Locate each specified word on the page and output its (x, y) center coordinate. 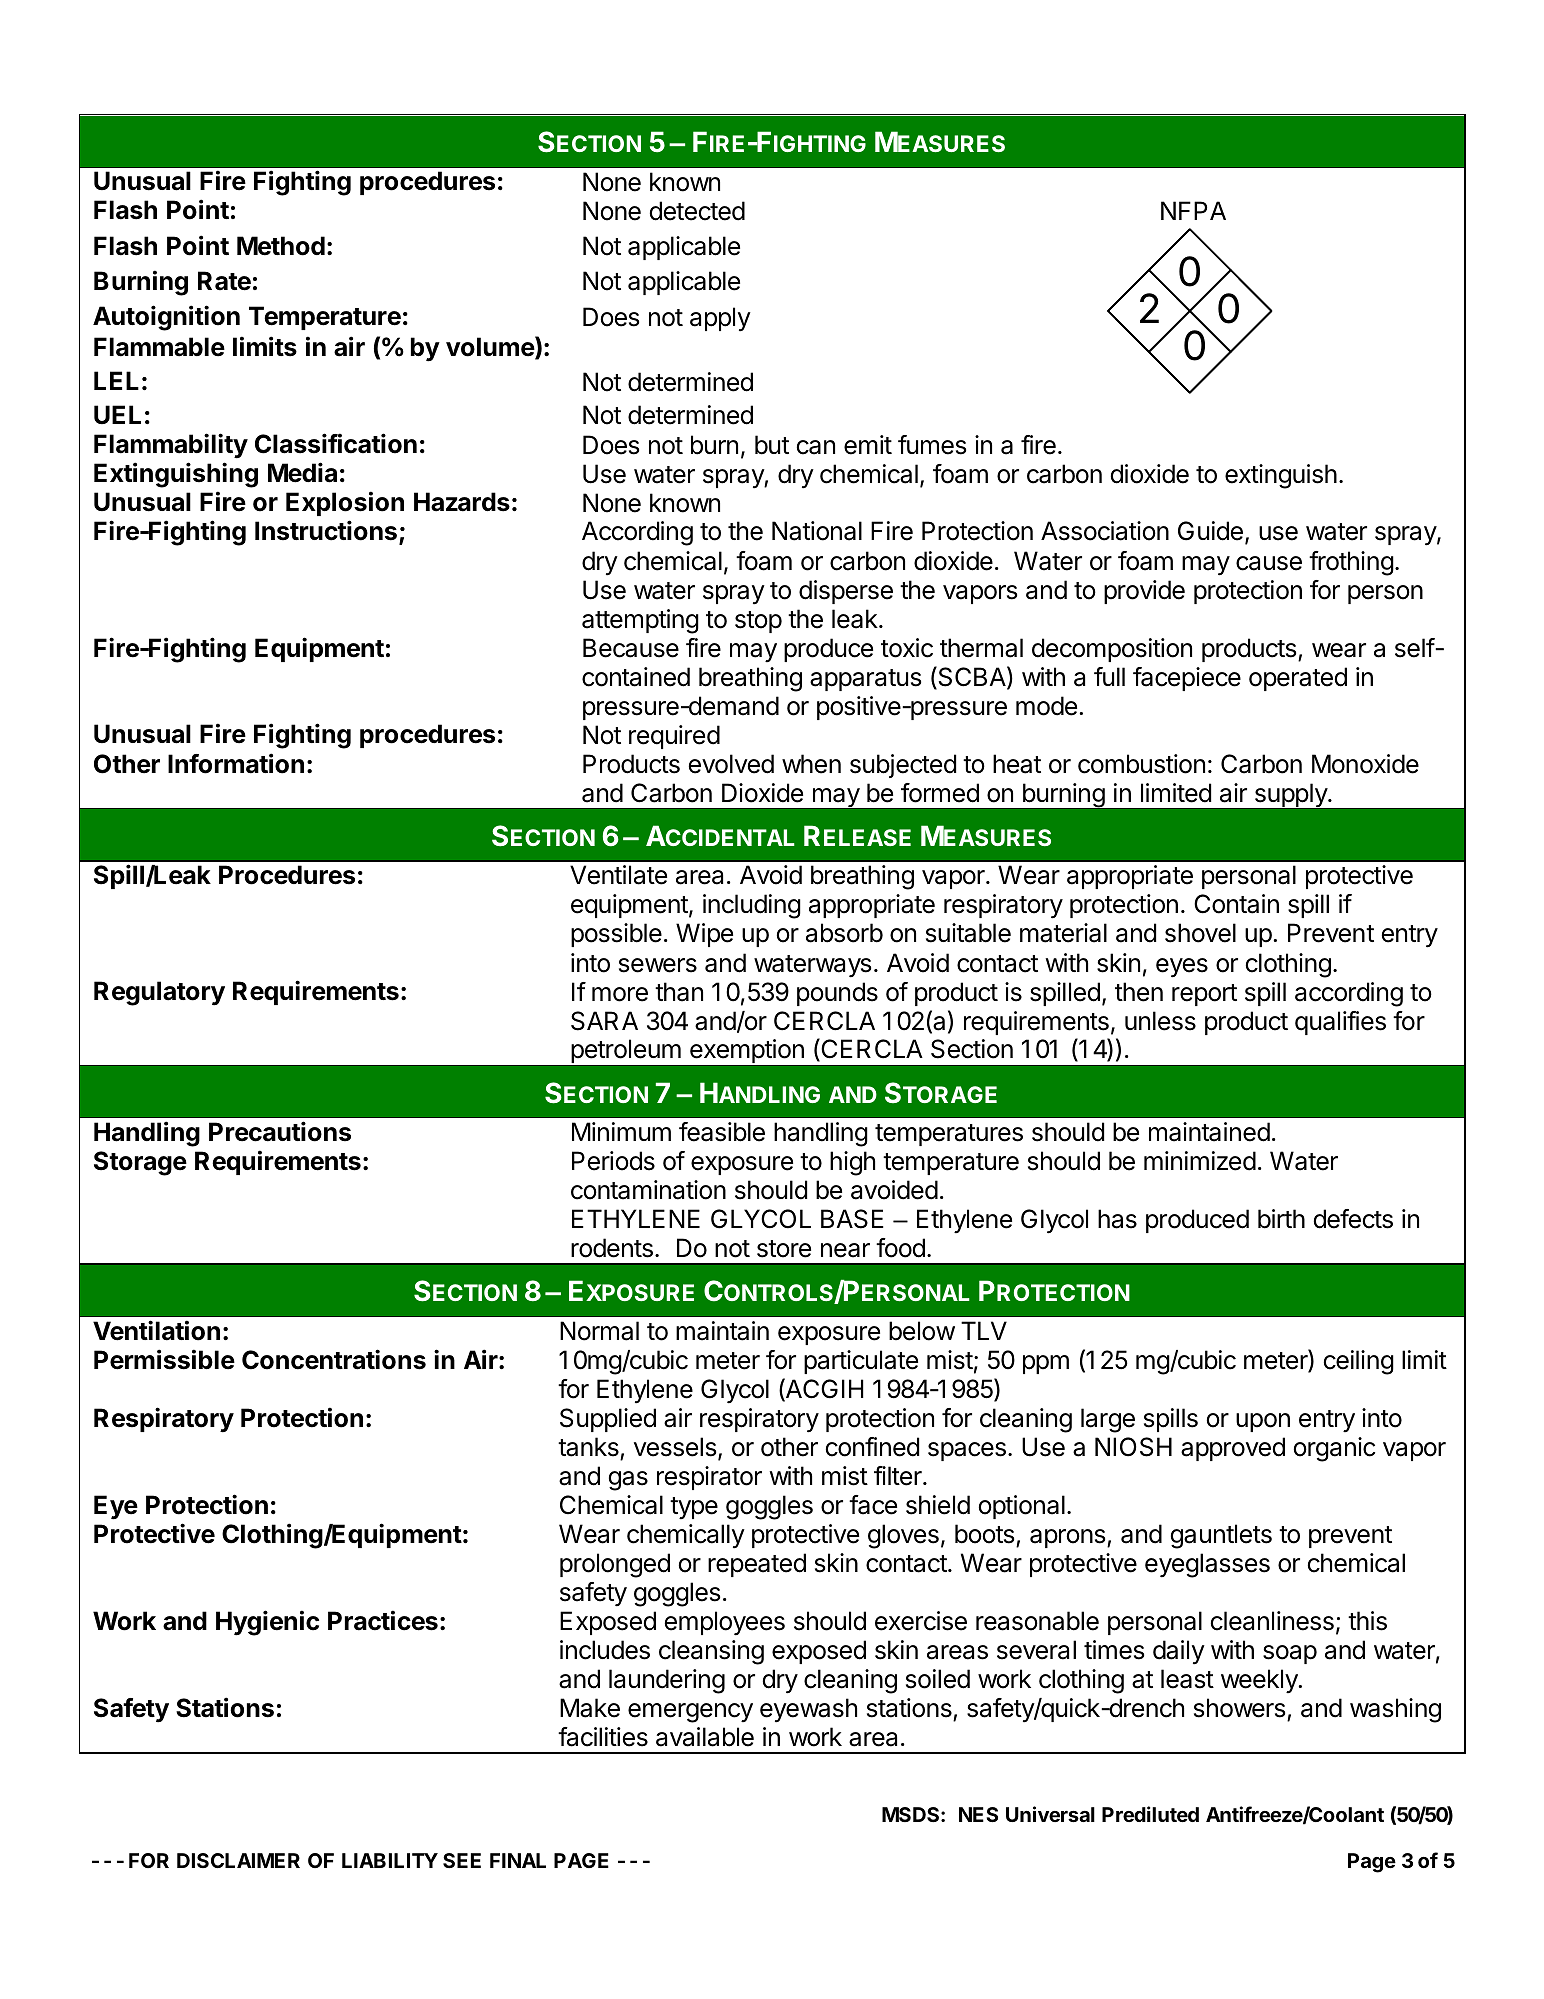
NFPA (1193, 210)
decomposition (1112, 650)
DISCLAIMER (238, 1860)
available (705, 1737)
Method (281, 246)
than (679, 992)
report (1204, 995)
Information (236, 763)
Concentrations (334, 1359)
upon (1263, 1422)
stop (758, 622)
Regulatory (159, 993)
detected (697, 211)
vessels (675, 1447)
